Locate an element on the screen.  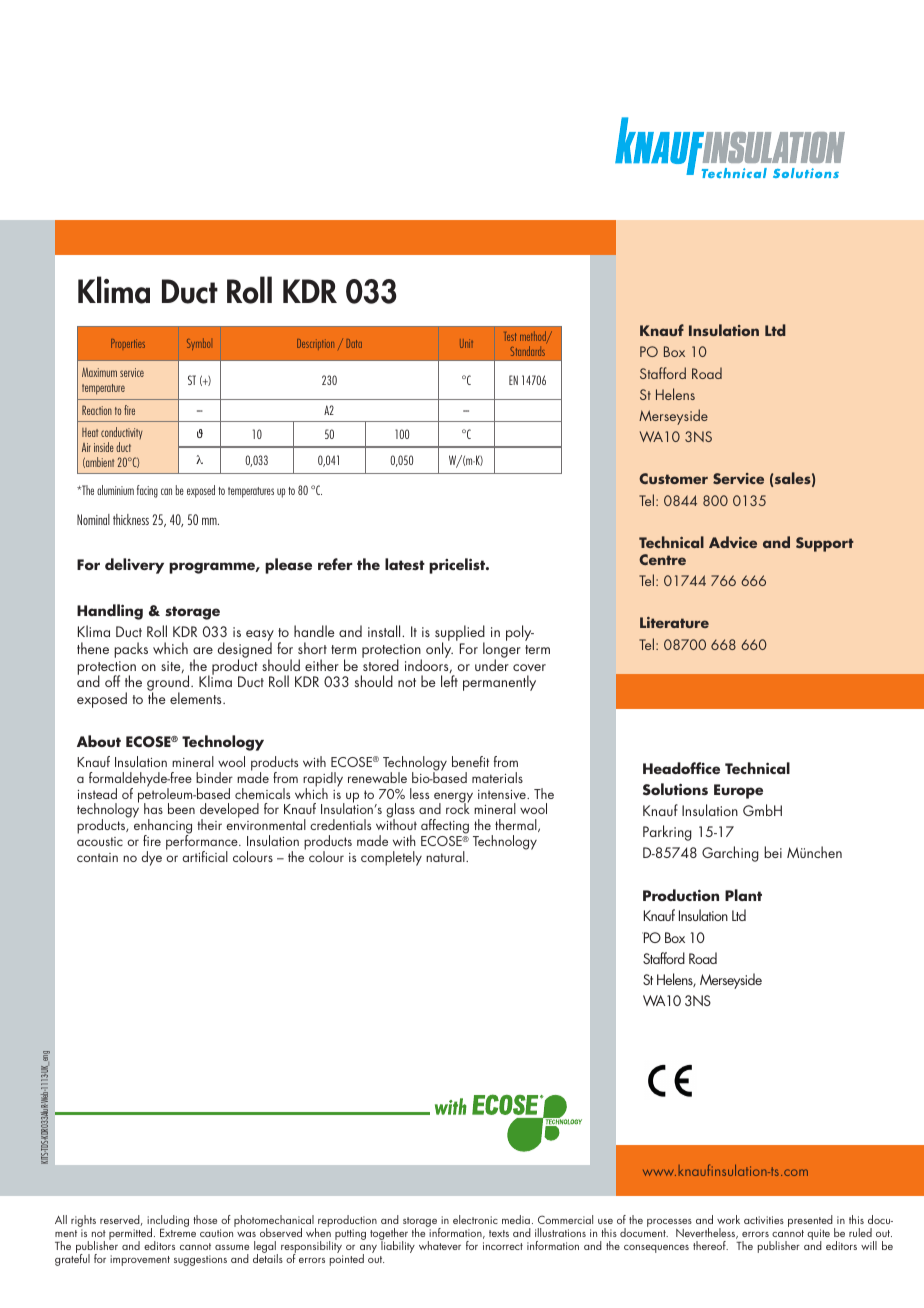
Customer is located at coordinates (673, 478).
